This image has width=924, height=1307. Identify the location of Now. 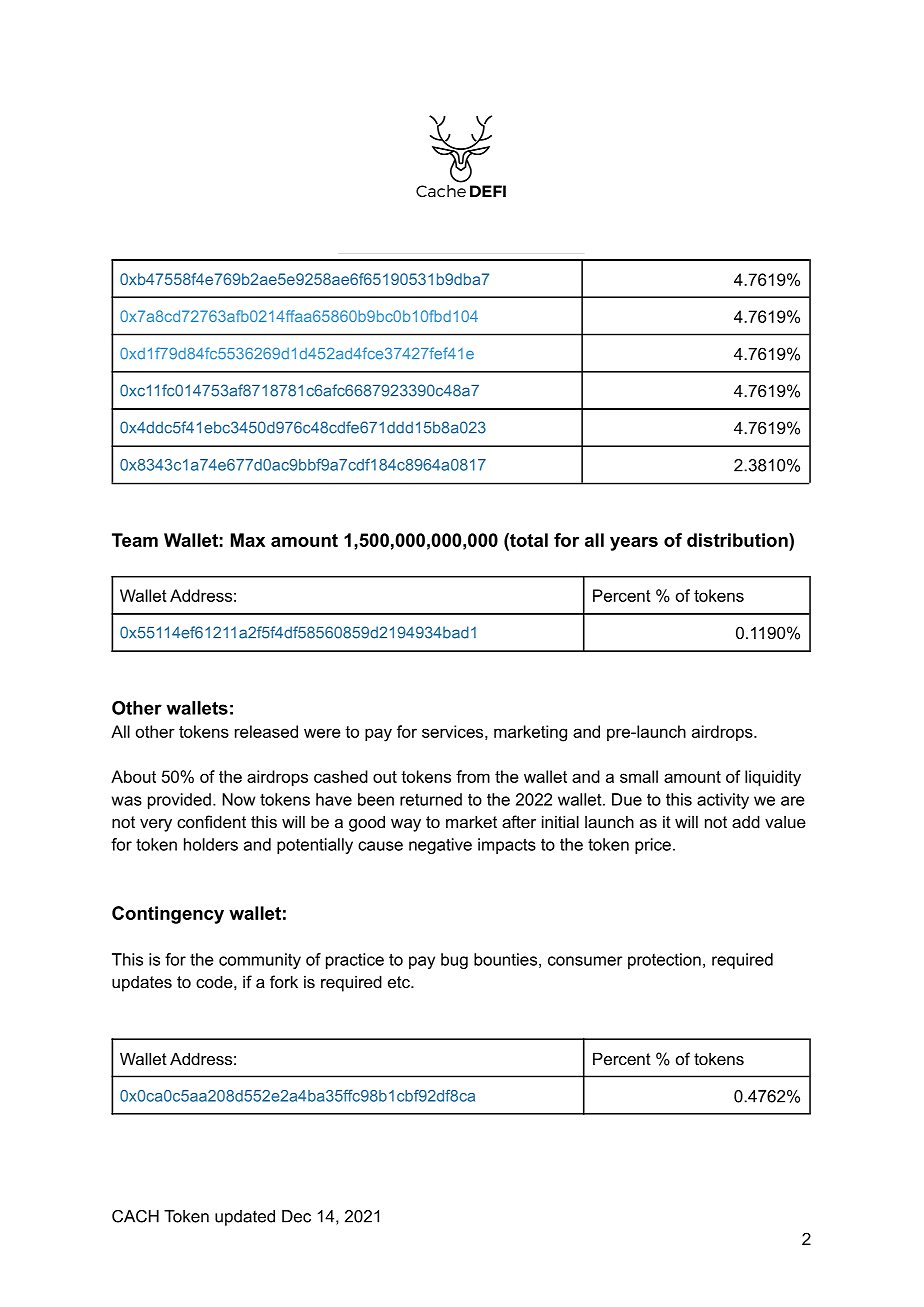
(238, 799).
